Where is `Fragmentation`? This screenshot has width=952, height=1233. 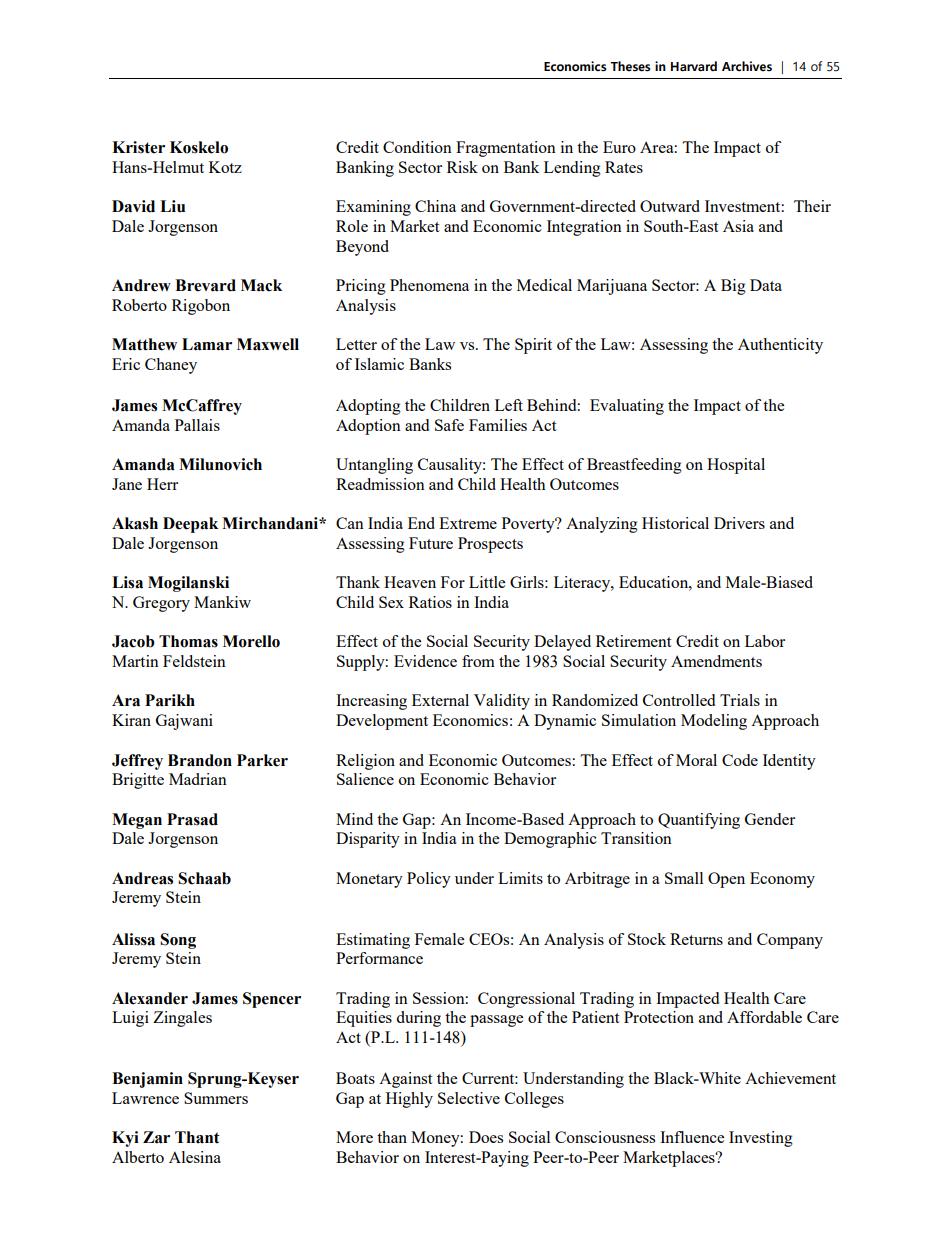
Fragmentation is located at coordinates (506, 149).
